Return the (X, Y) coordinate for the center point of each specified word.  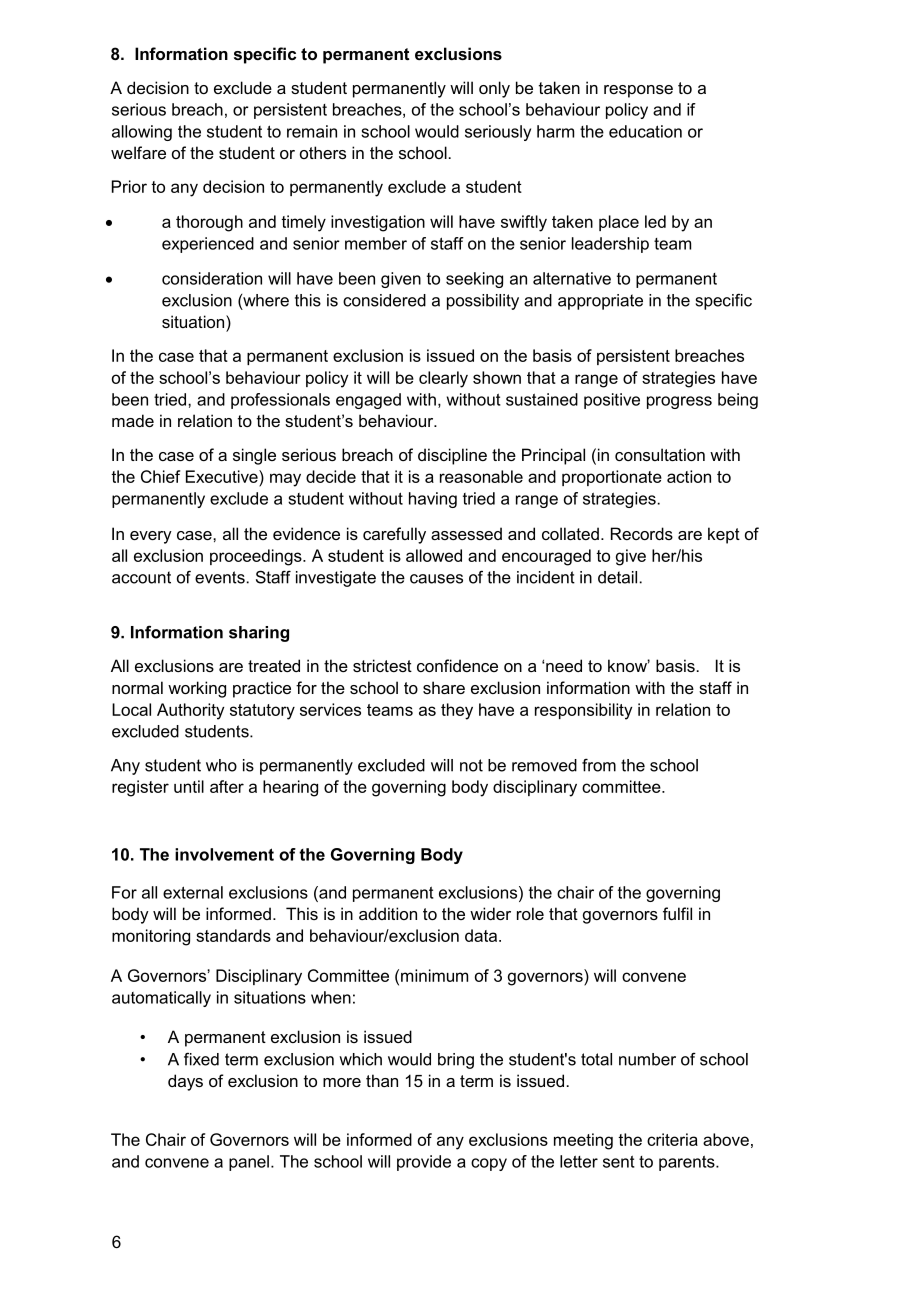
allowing (142, 133)
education (645, 131)
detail (617, 577)
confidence (457, 665)
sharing (259, 634)
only (494, 89)
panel (249, 1163)
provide (424, 1163)
